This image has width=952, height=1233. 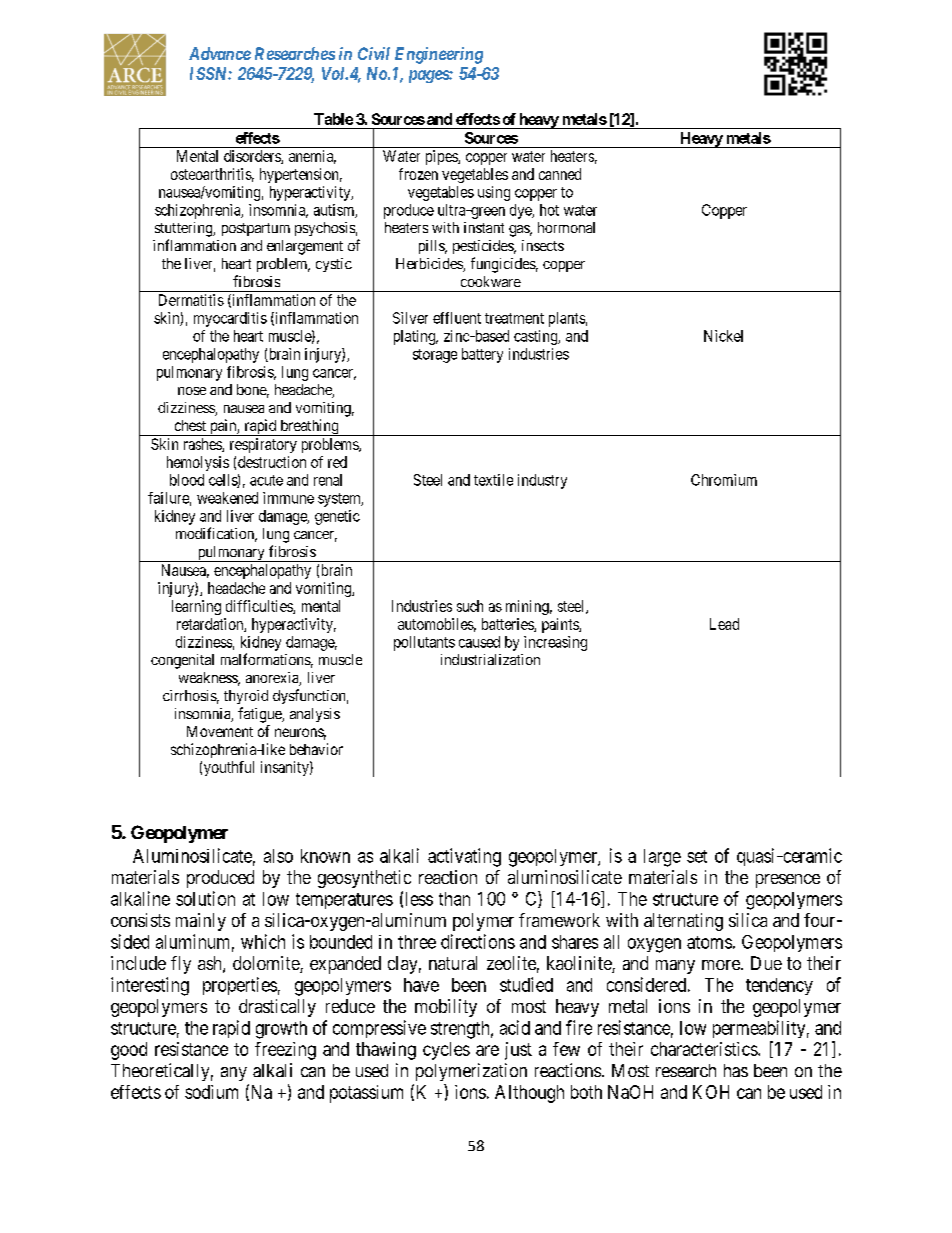 I want to click on myocarditis, so click(x=230, y=319).
